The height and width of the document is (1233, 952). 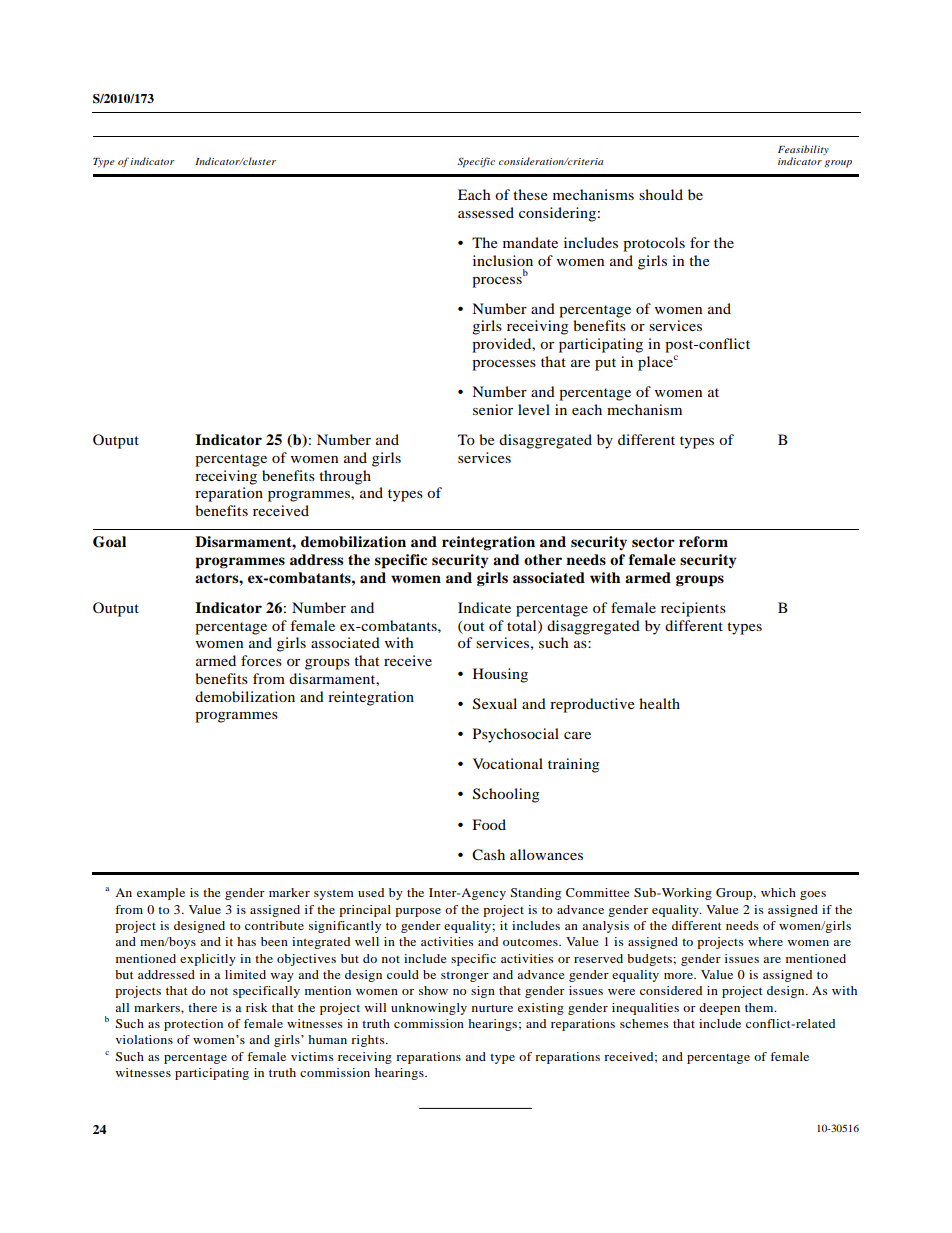 I want to click on forces, so click(x=261, y=660).
